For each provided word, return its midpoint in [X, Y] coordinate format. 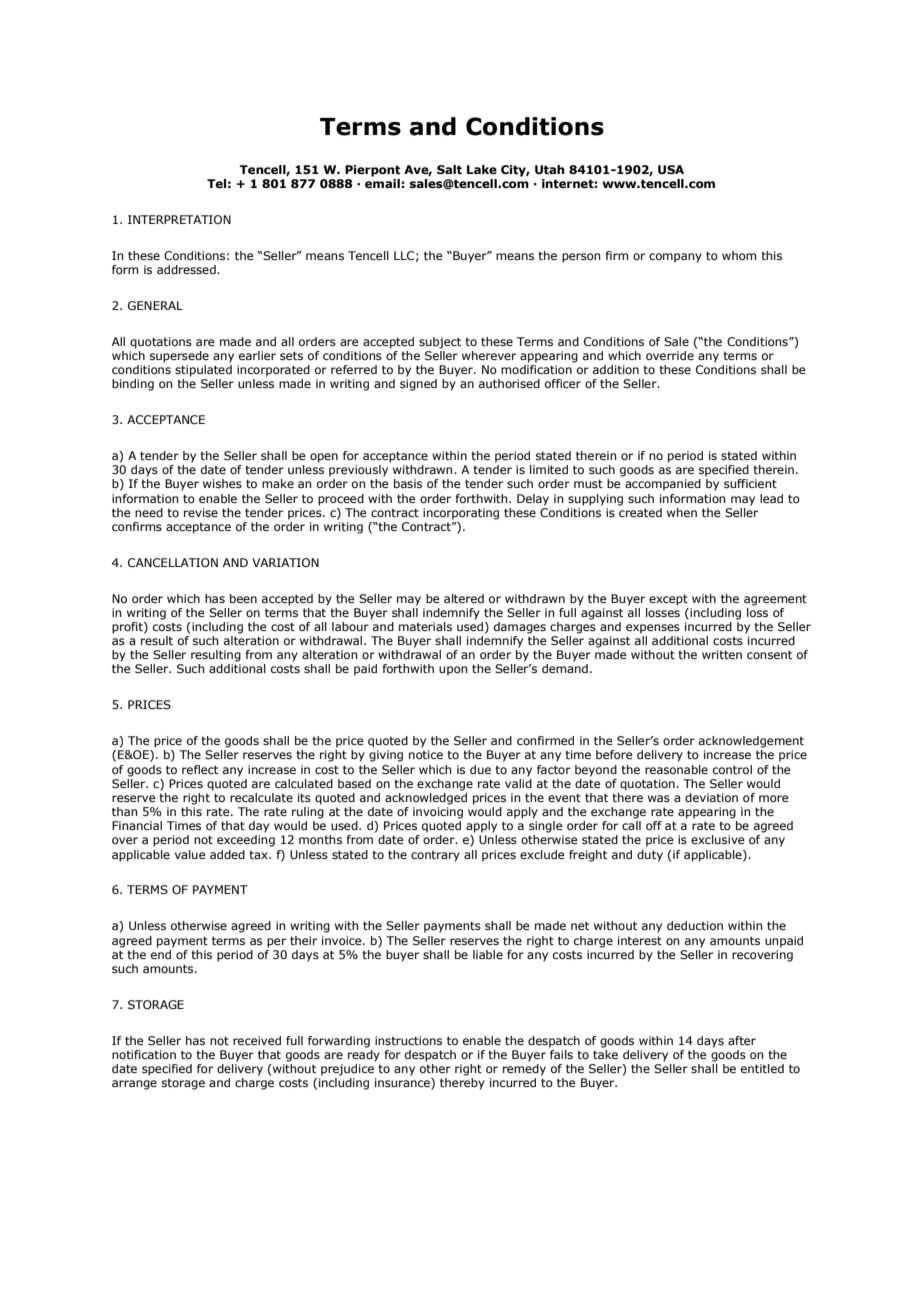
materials [425, 626]
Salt [449, 170]
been [243, 598]
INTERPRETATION [179, 219]
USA [671, 169]
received [257, 1040]
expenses [653, 629]
